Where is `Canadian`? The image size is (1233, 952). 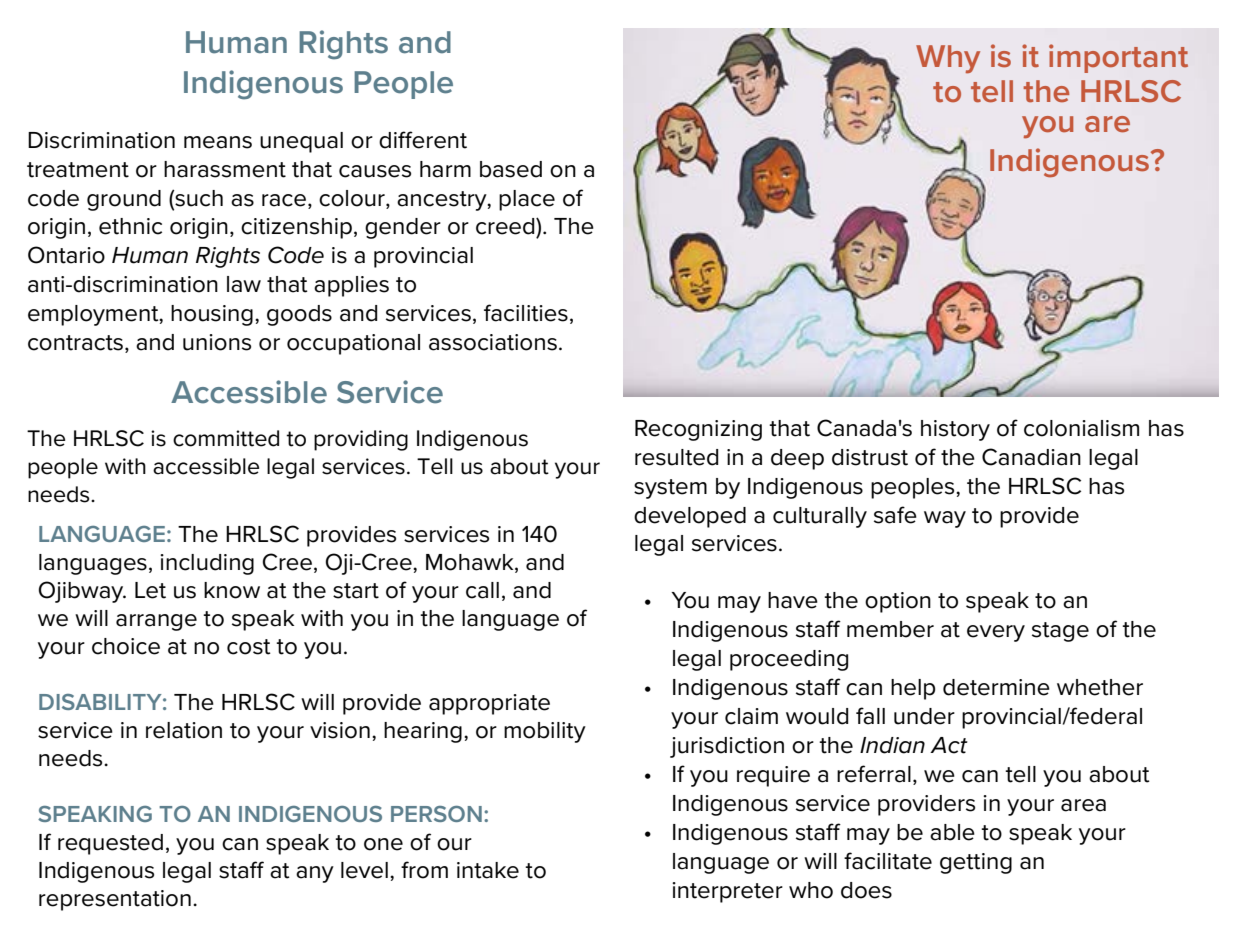
Canadian is located at coordinates (1031, 457).
